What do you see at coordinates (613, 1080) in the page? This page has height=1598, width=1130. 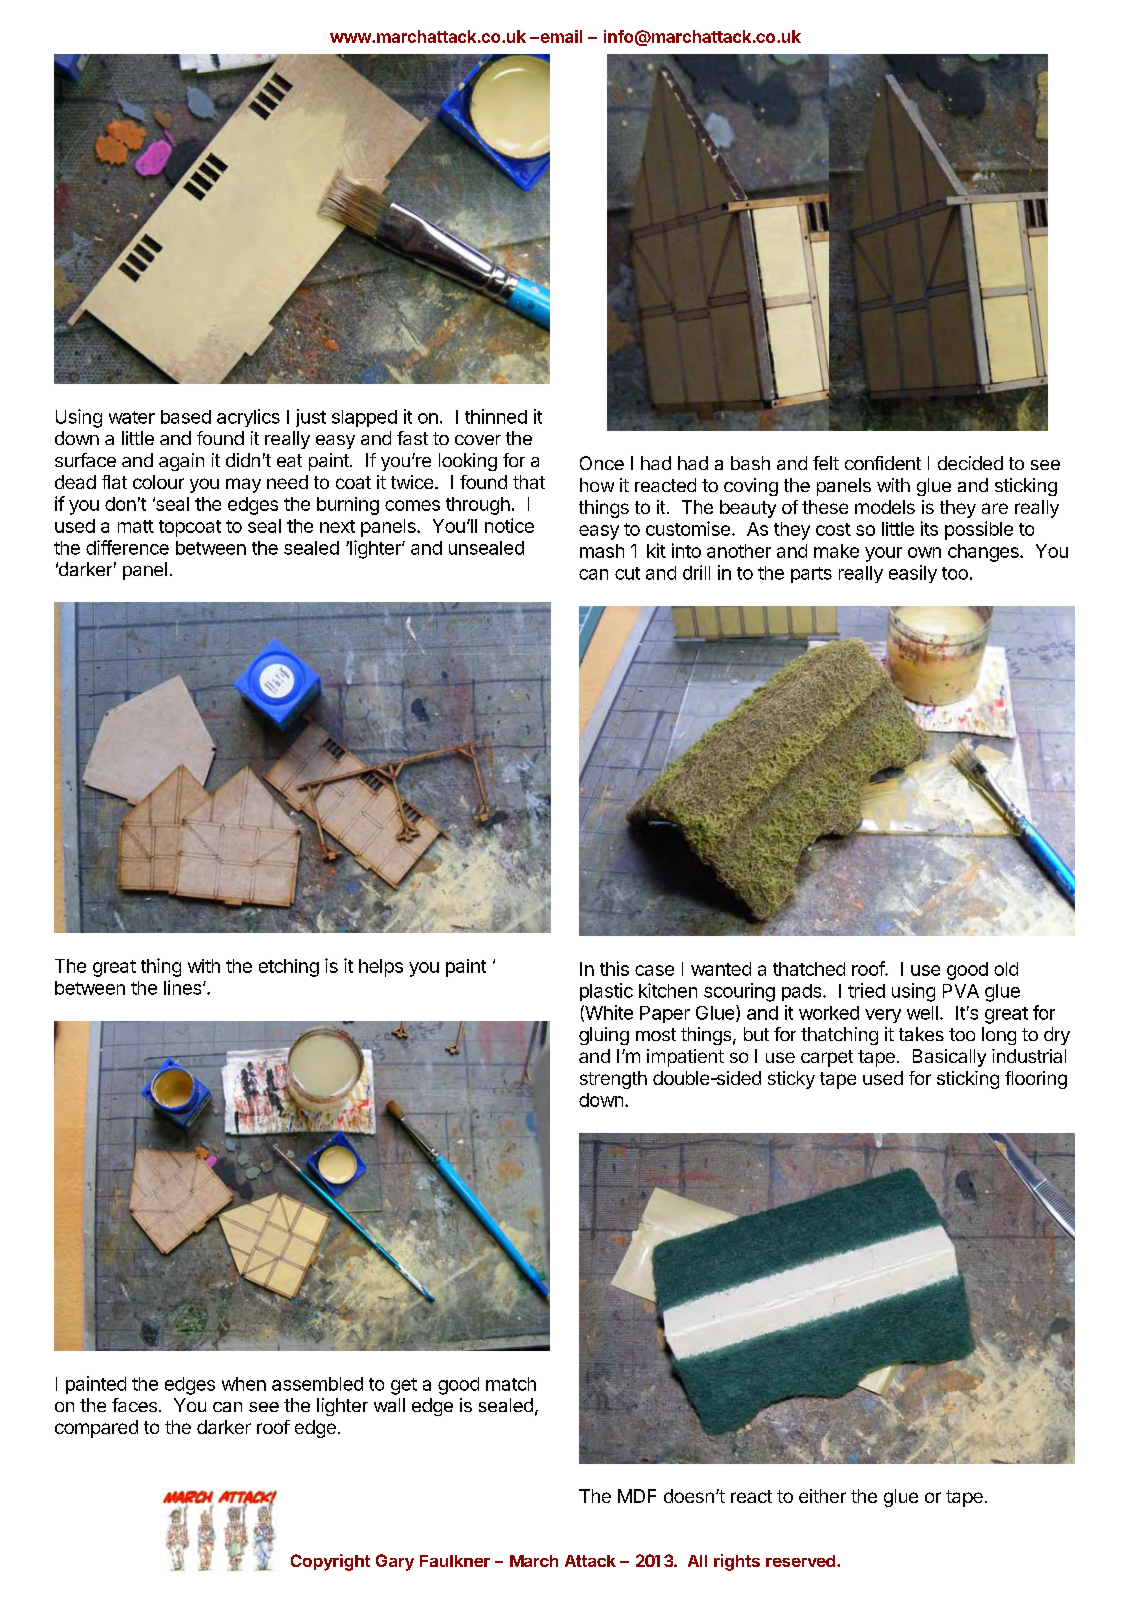 I see `strength` at bounding box center [613, 1080].
